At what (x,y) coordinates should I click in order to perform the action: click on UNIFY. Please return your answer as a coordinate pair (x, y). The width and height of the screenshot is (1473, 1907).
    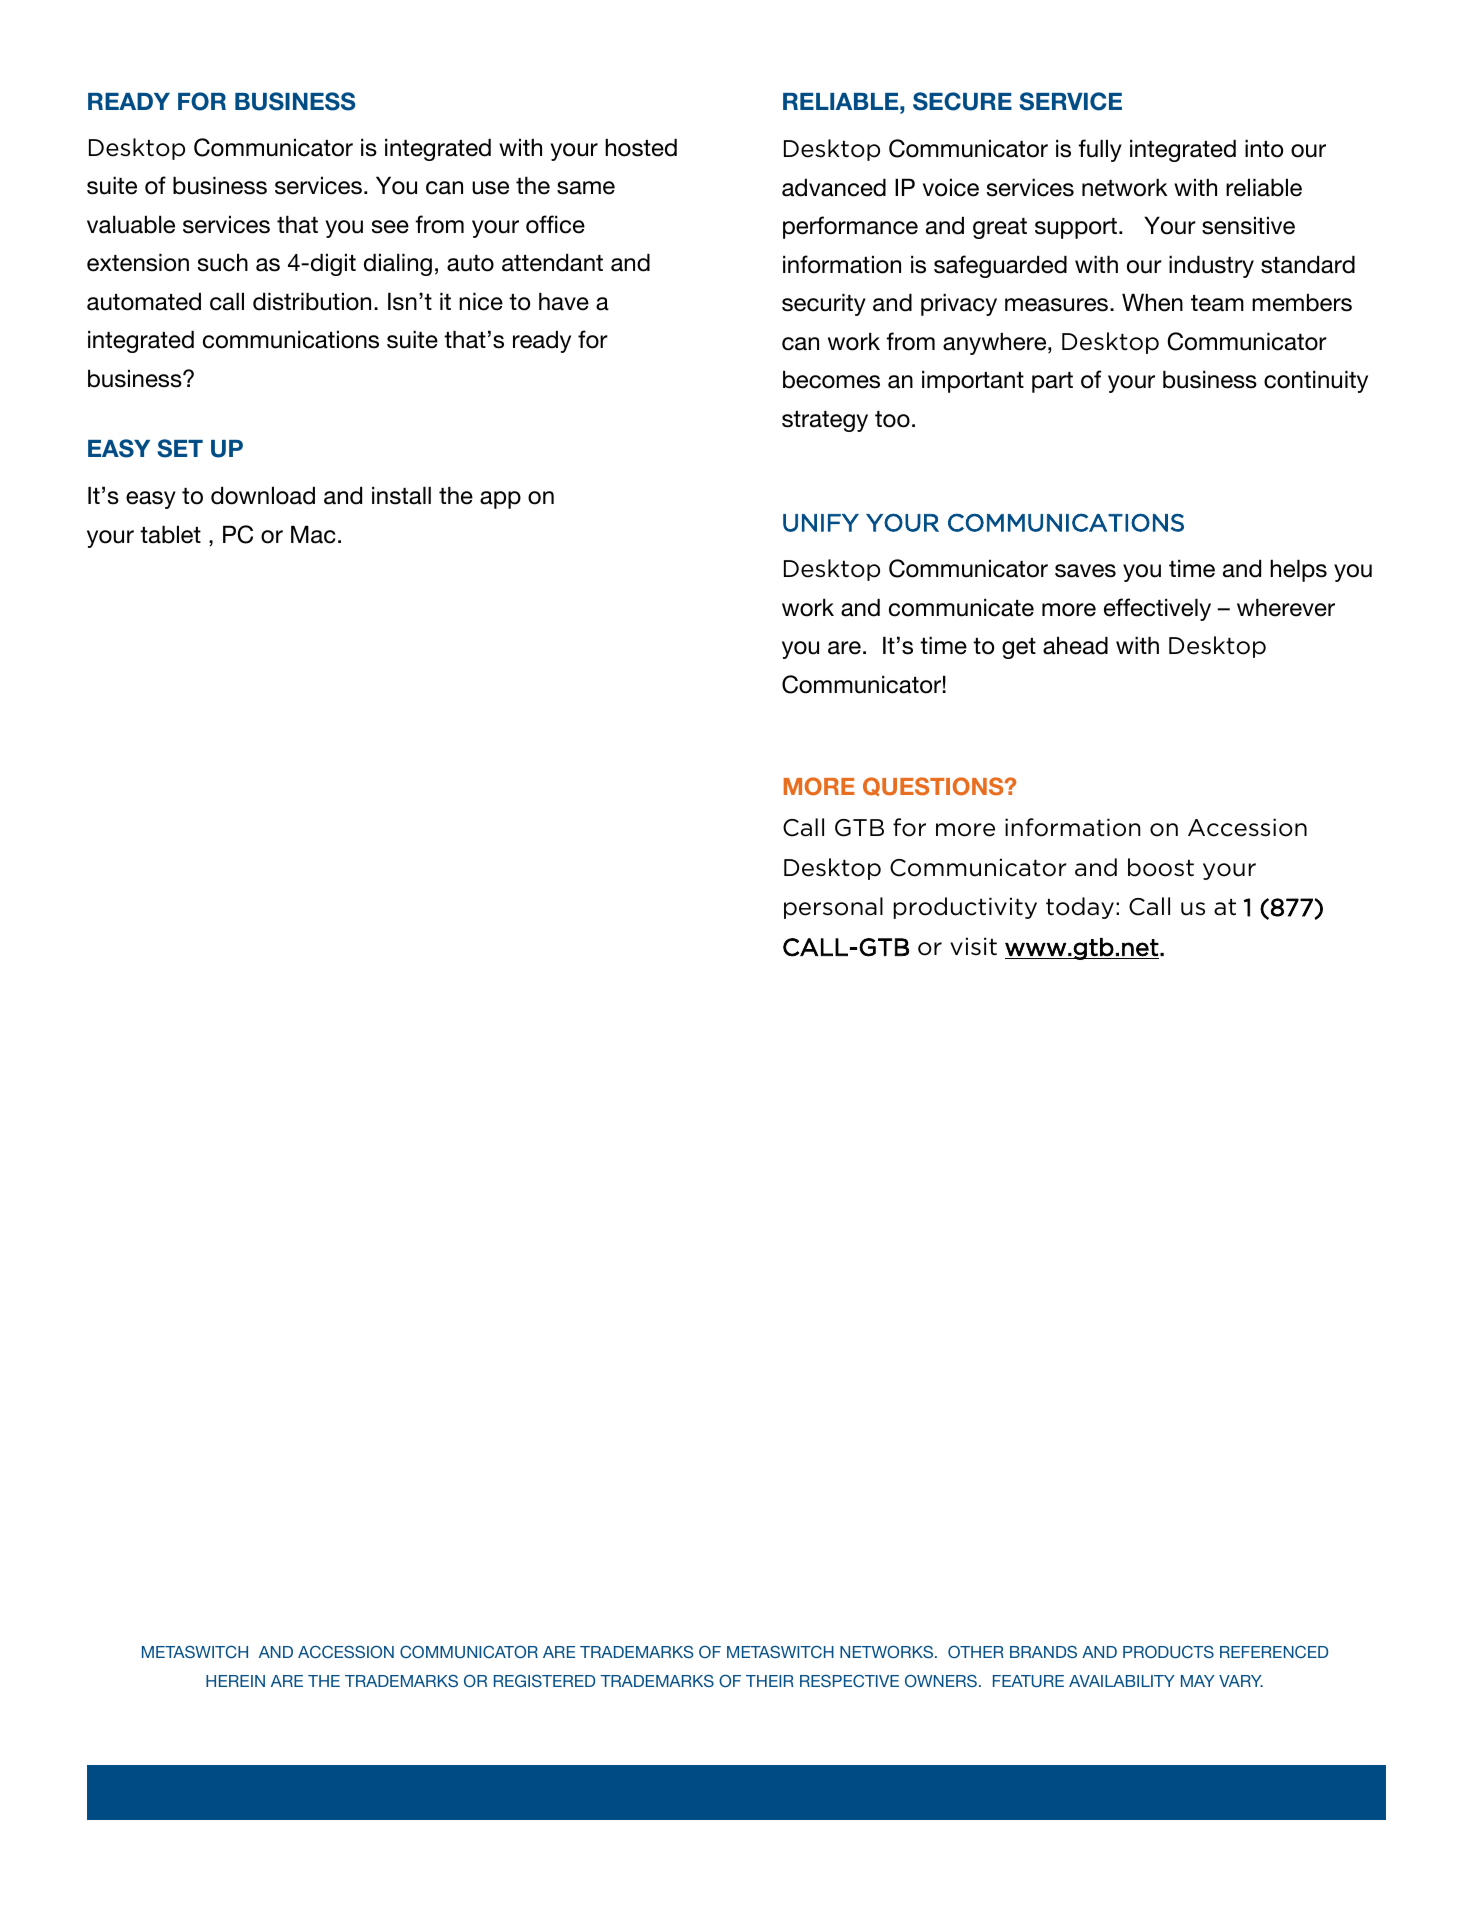
    Looking at the image, I should click on (821, 523).
